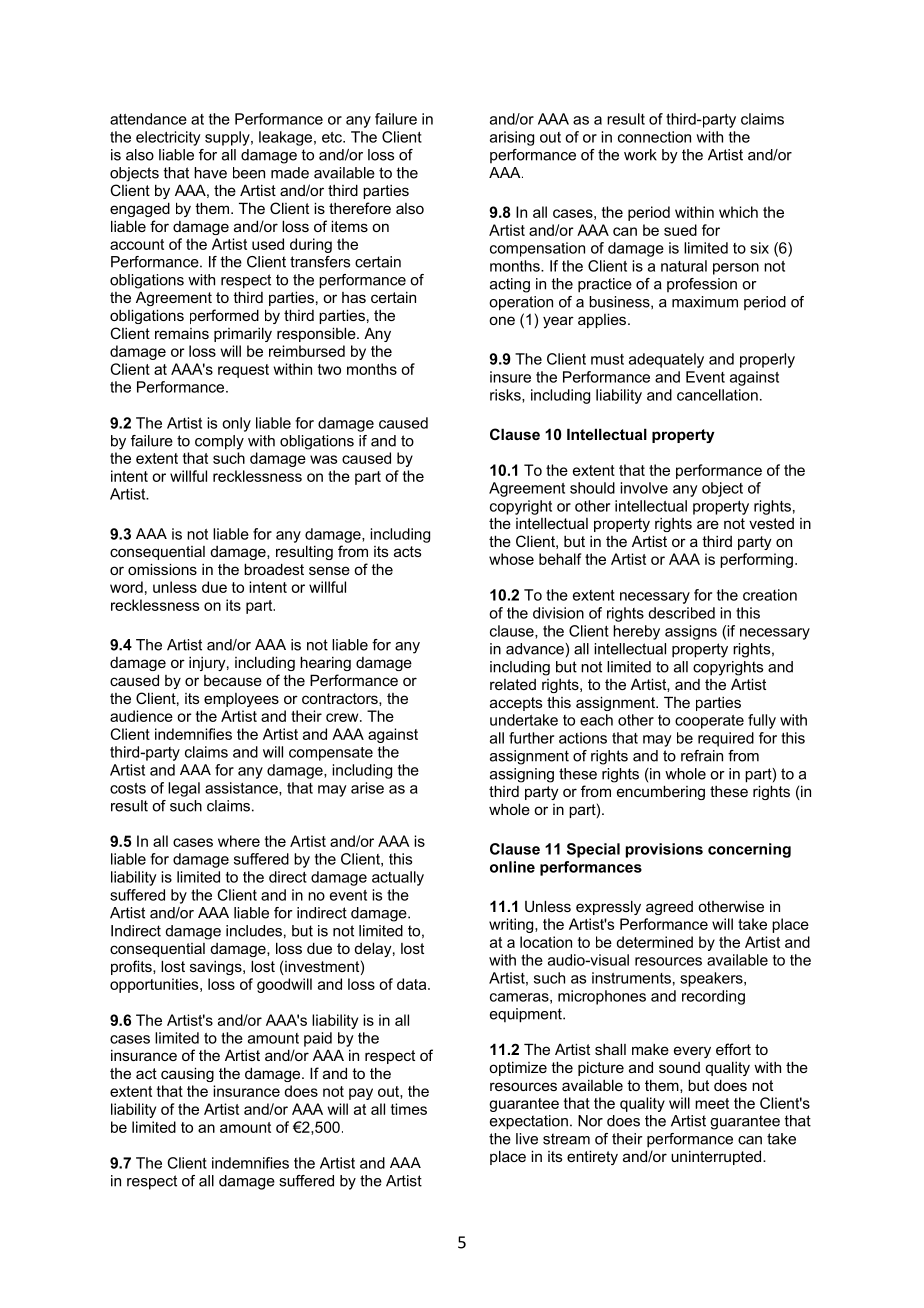 The image size is (924, 1308). What do you see at coordinates (187, 1074) in the screenshot?
I see `causing` at bounding box center [187, 1074].
